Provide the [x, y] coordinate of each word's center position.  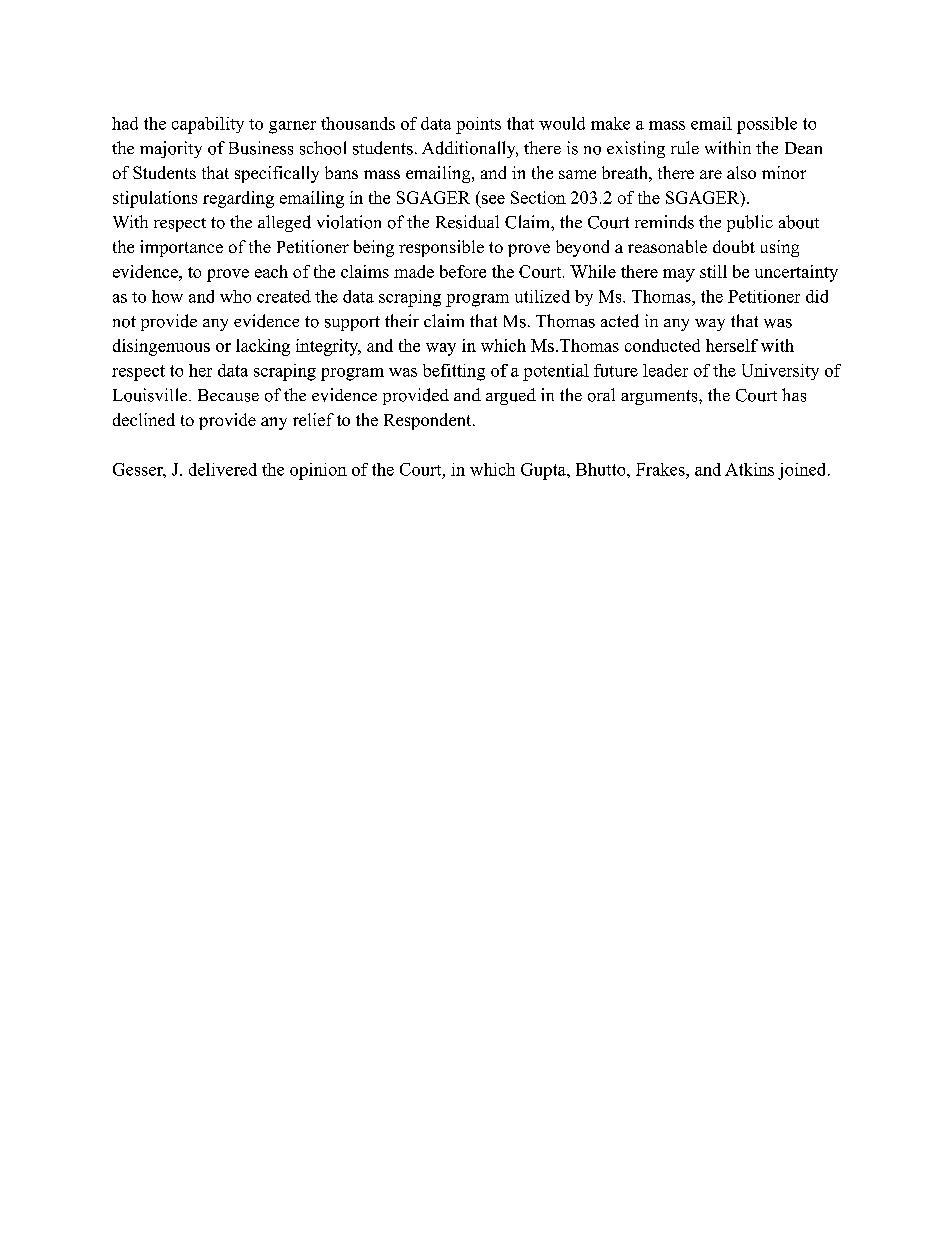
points [478, 125]
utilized [542, 296]
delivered [223, 469]
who [235, 296]
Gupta [544, 471]
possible [767, 125]
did [817, 296]
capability [208, 125]
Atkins [749, 469]
